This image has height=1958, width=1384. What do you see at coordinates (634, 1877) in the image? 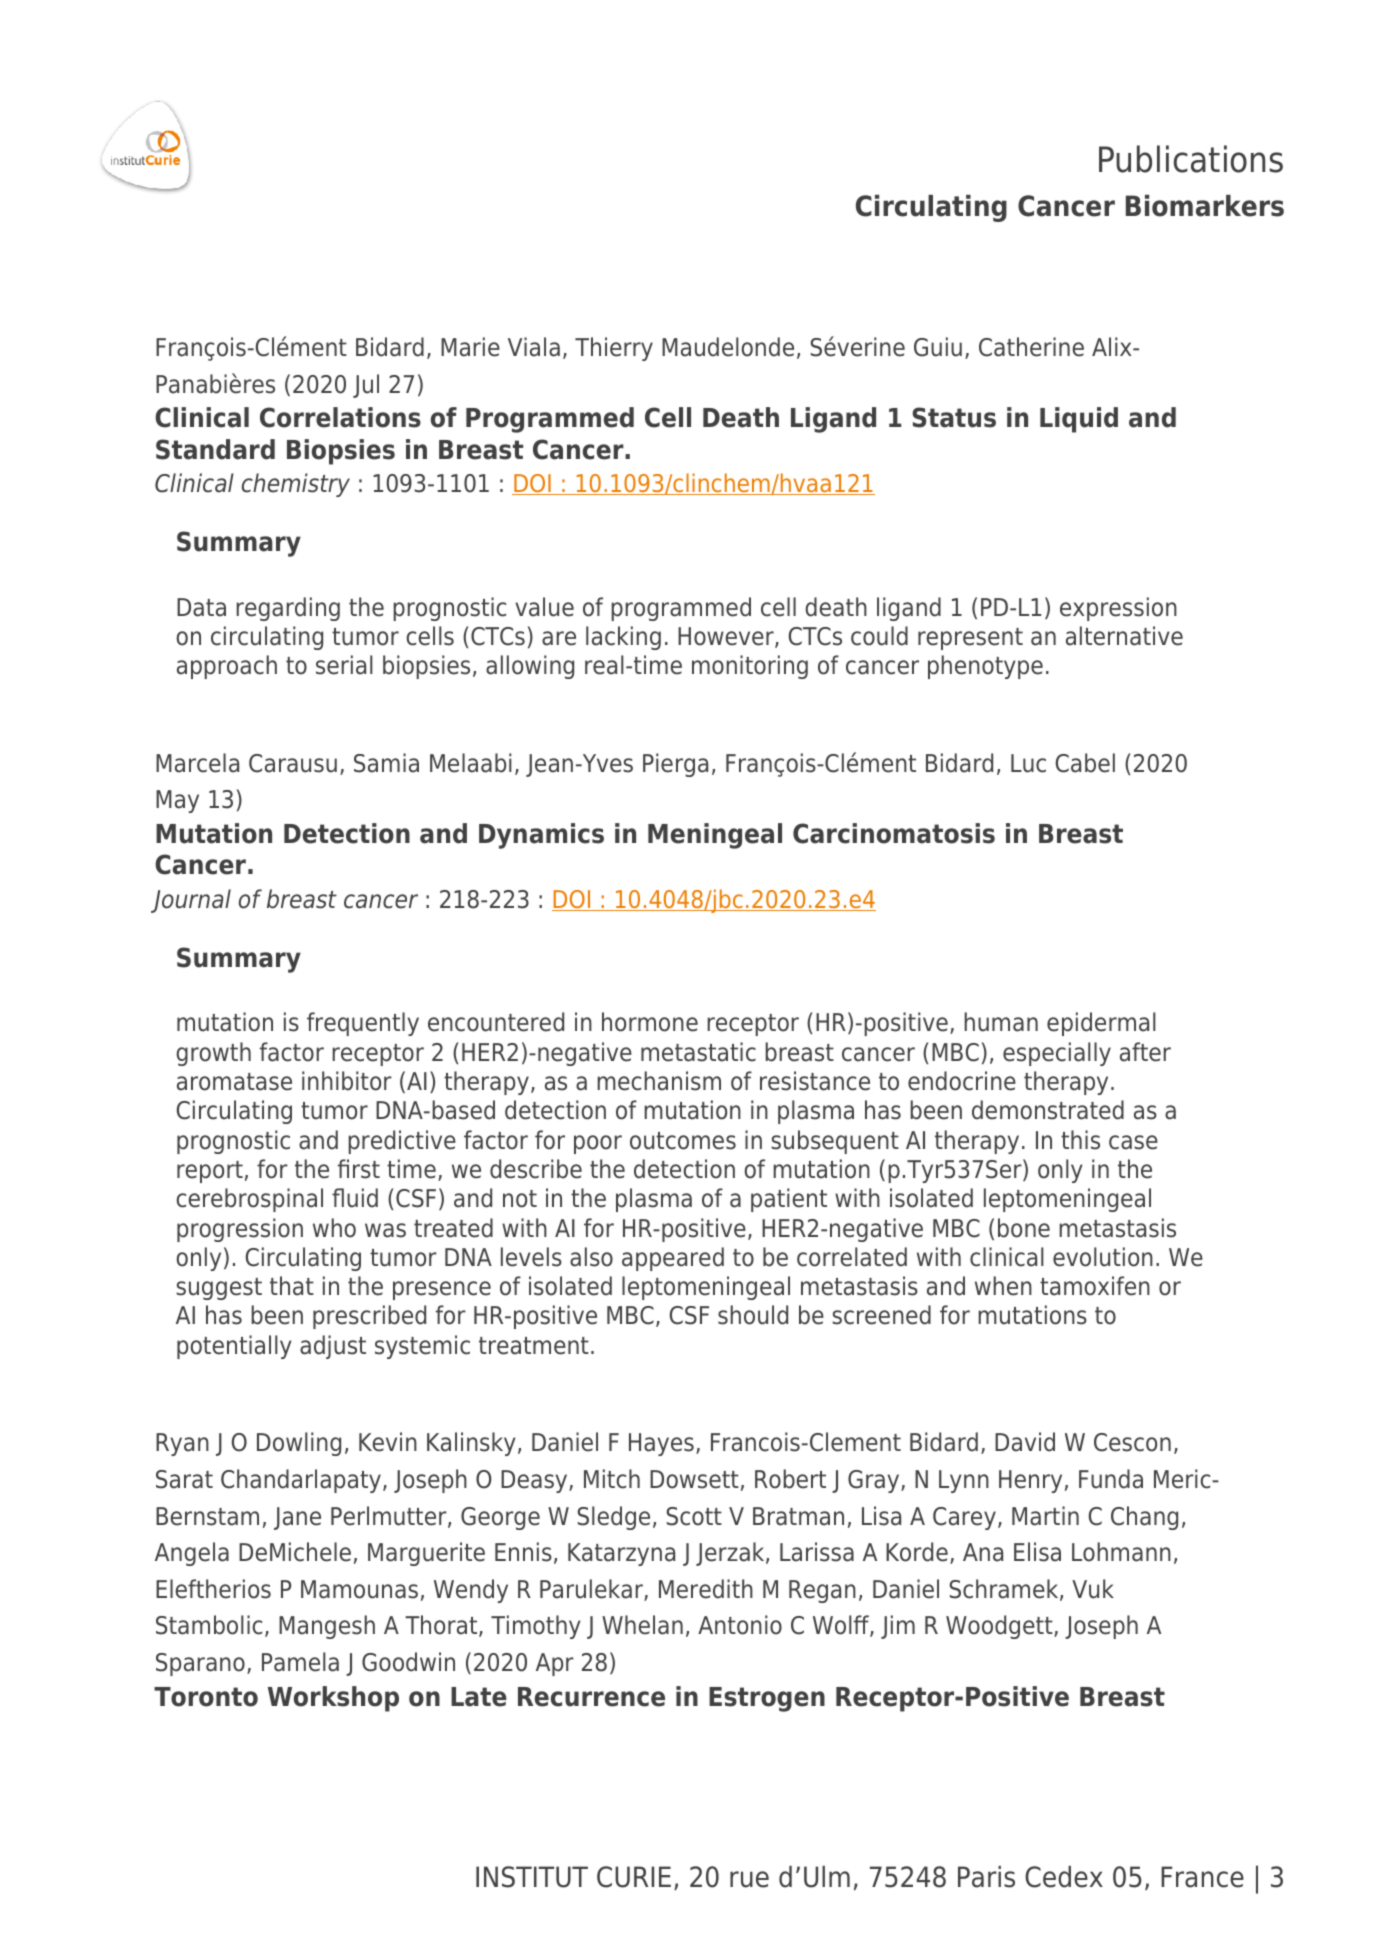
I see `CURIE` at bounding box center [634, 1877].
